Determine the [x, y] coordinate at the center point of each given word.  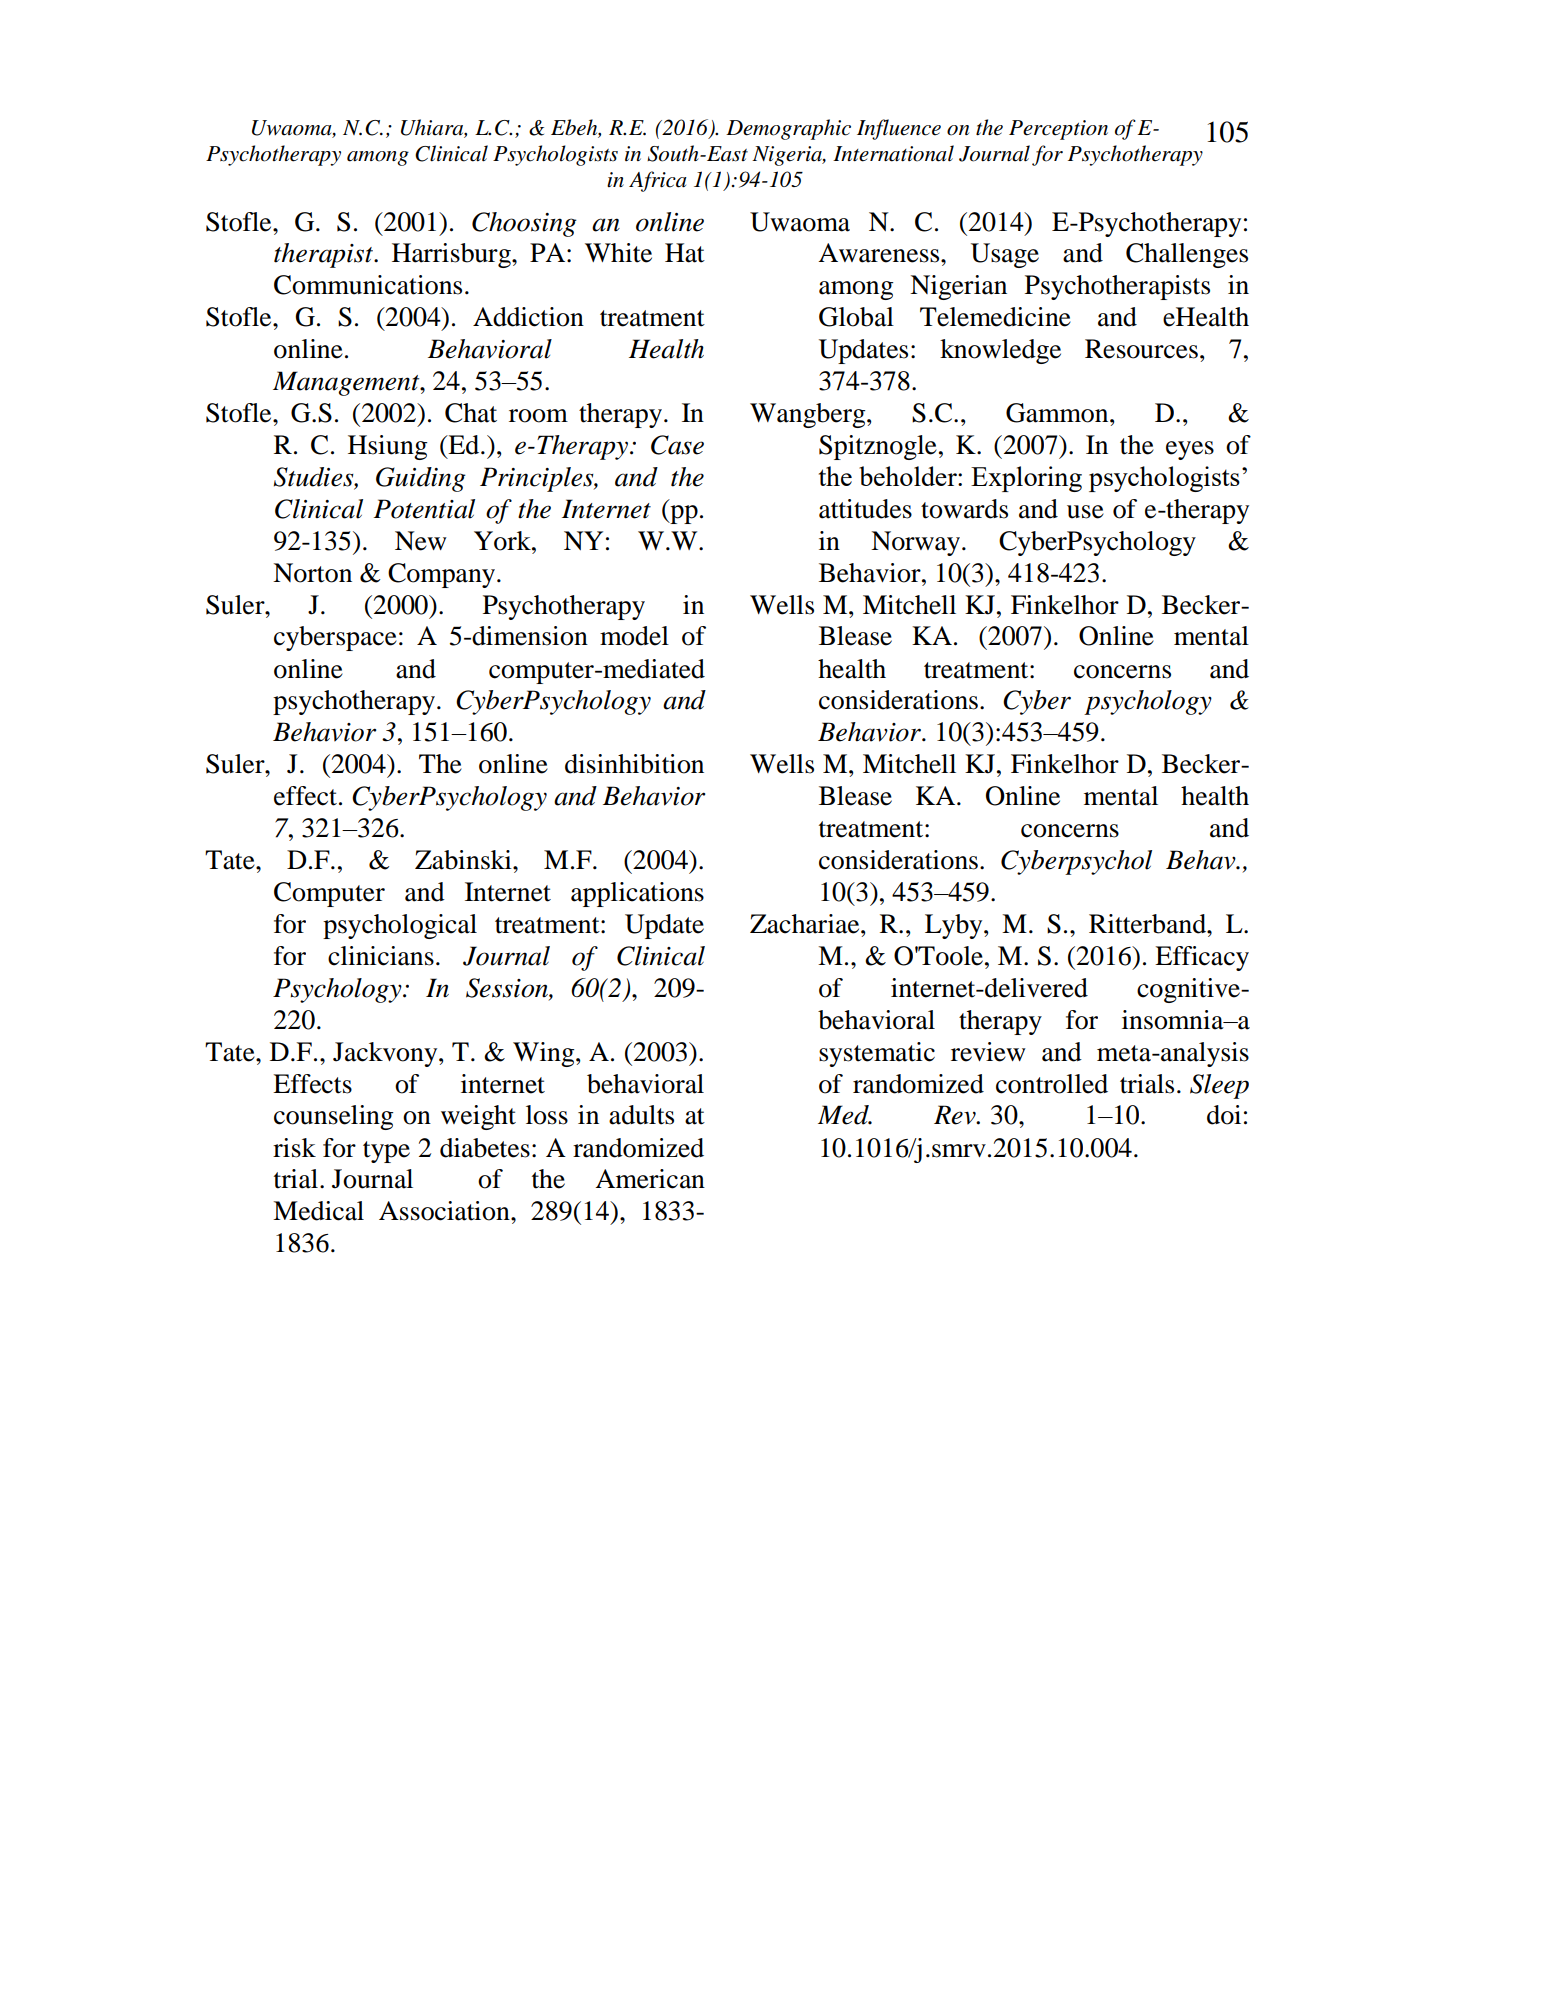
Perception [1058, 130]
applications [637, 894]
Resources [1141, 349]
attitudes [865, 509]
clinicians [381, 956]
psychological [400, 926]
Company [443, 575]
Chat [471, 413]
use [1085, 512]
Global [856, 317]
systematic [877, 1054]
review [988, 1052]
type [386, 1152]
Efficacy [1202, 958]
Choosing [524, 224]
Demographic [788, 129]
